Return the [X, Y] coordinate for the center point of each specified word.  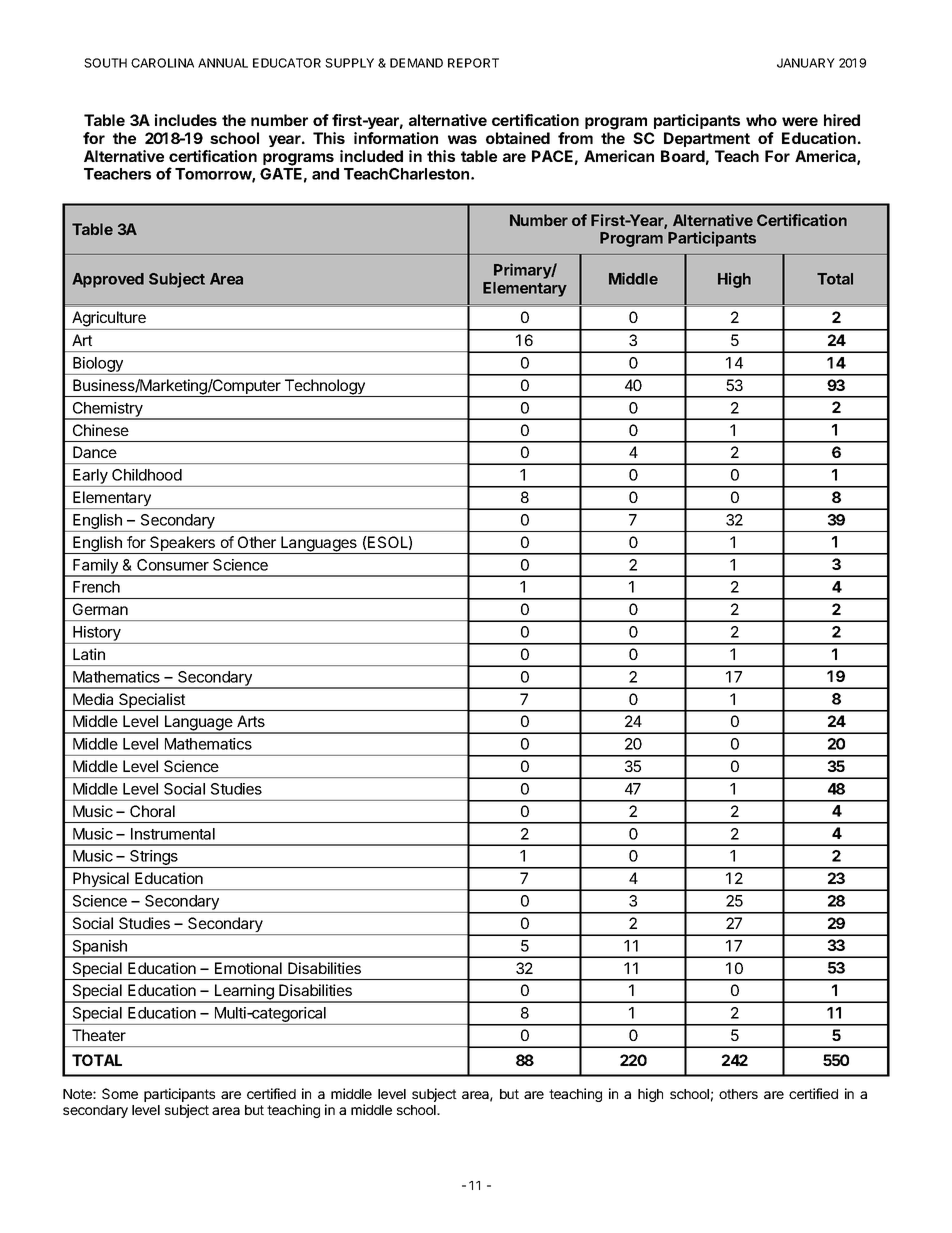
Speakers [183, 545]
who [761, 120]
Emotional [248, 968]
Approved [108, 280]
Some [120, 1093]
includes [186, 120]
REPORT [473, 63]
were [800, 121]
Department [707, 139]
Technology [324, 388]
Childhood [147, 475]
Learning [244, 993]
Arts [251, 721]
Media [93, 699]
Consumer [173, 565]
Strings [154, 859]
